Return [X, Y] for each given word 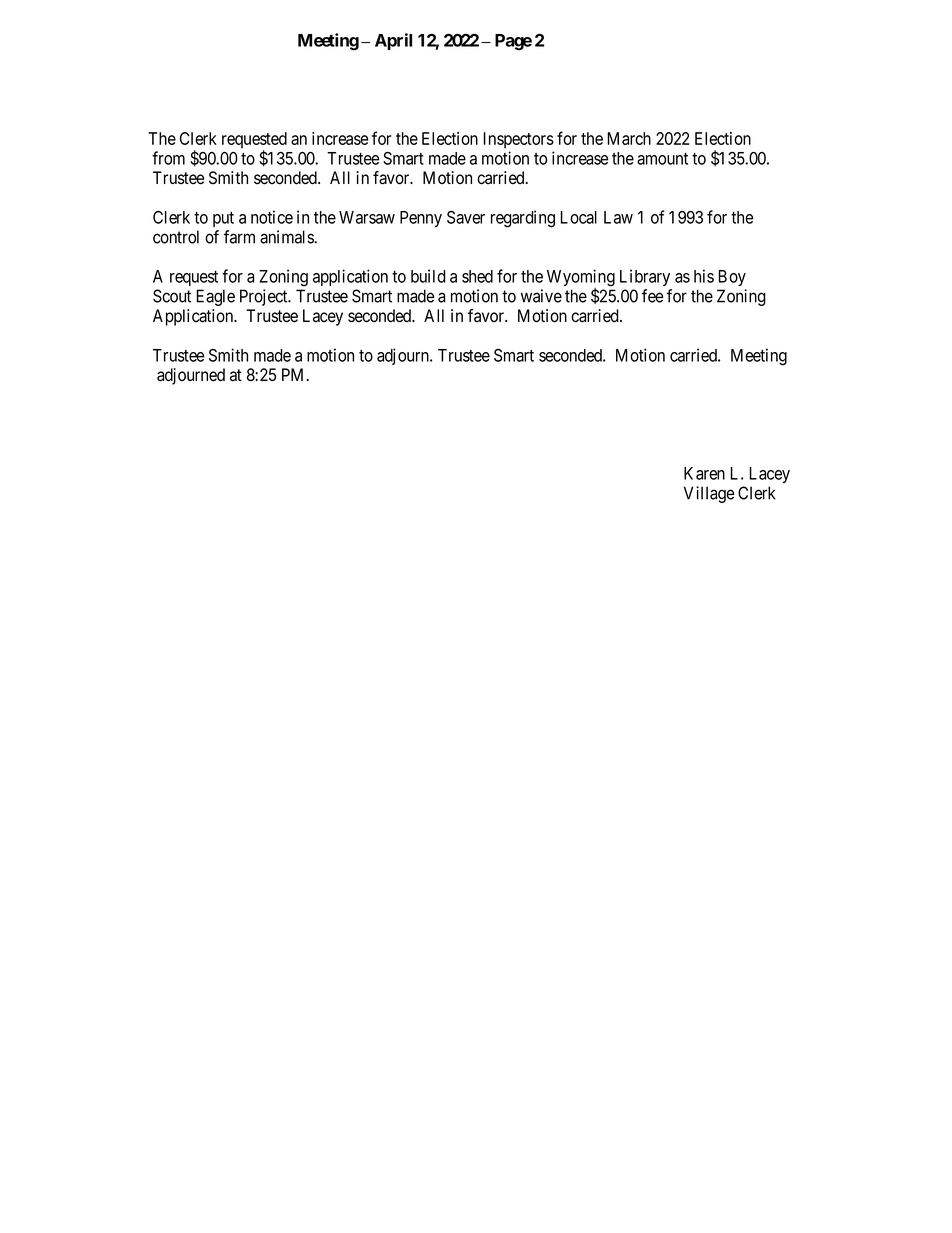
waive [541, 296]
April [393, 41]
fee [652, 296]
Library [645, 277]
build [428, 276]
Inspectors [519, 140]
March [629, 138]
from [168, 158]
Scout [172, 296]
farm [239, 237]
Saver [466, 217]
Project [265, 297]
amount [662, 159]
